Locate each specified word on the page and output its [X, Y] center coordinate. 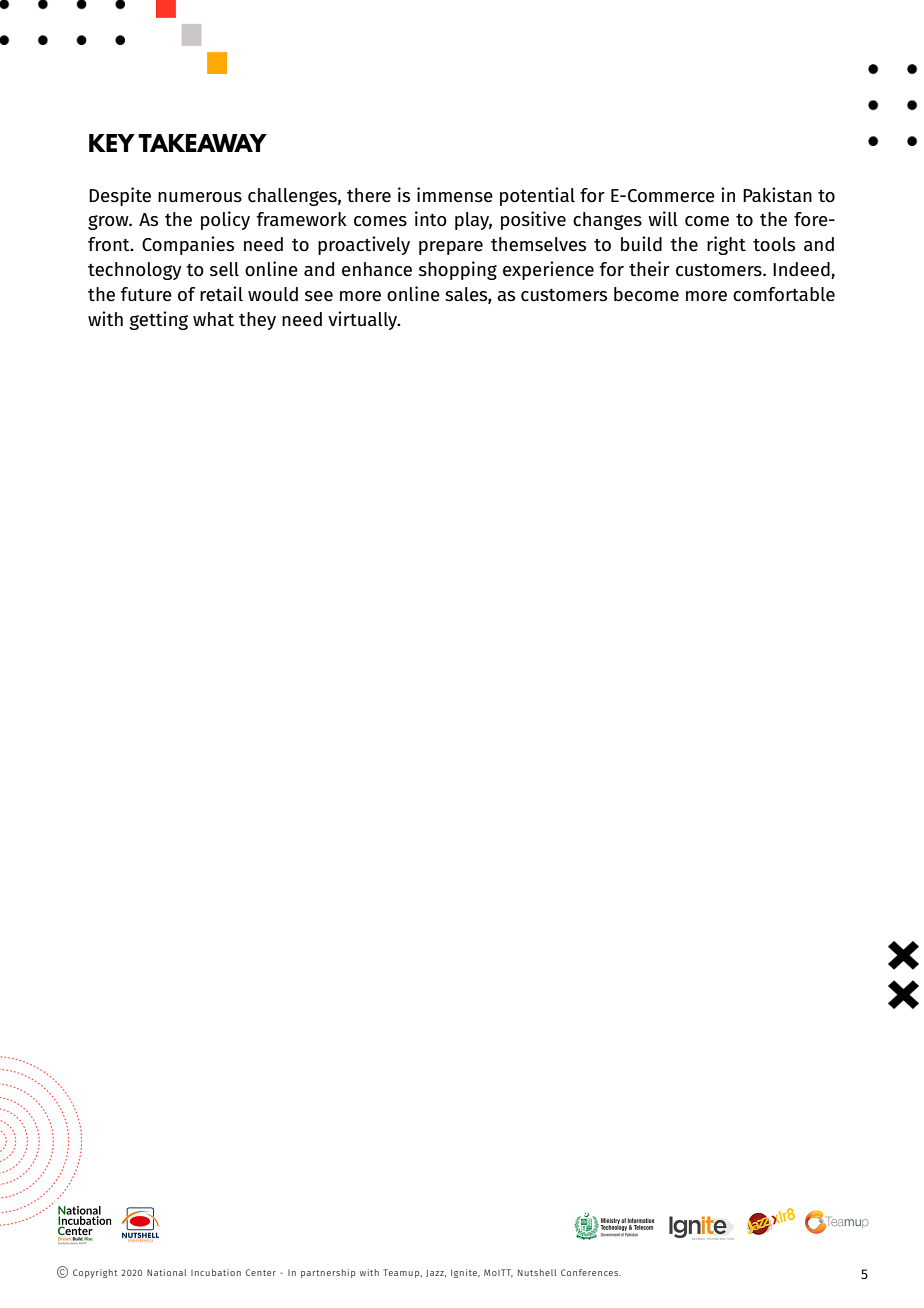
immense [455, 195]
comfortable [784, 294]
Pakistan [777, 195]
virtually [364, 320]
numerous [200, 197]
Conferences [591, 1272]
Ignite [465, 1273]
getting [158, 320]
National [166, 1272]
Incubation [216, 1272]
